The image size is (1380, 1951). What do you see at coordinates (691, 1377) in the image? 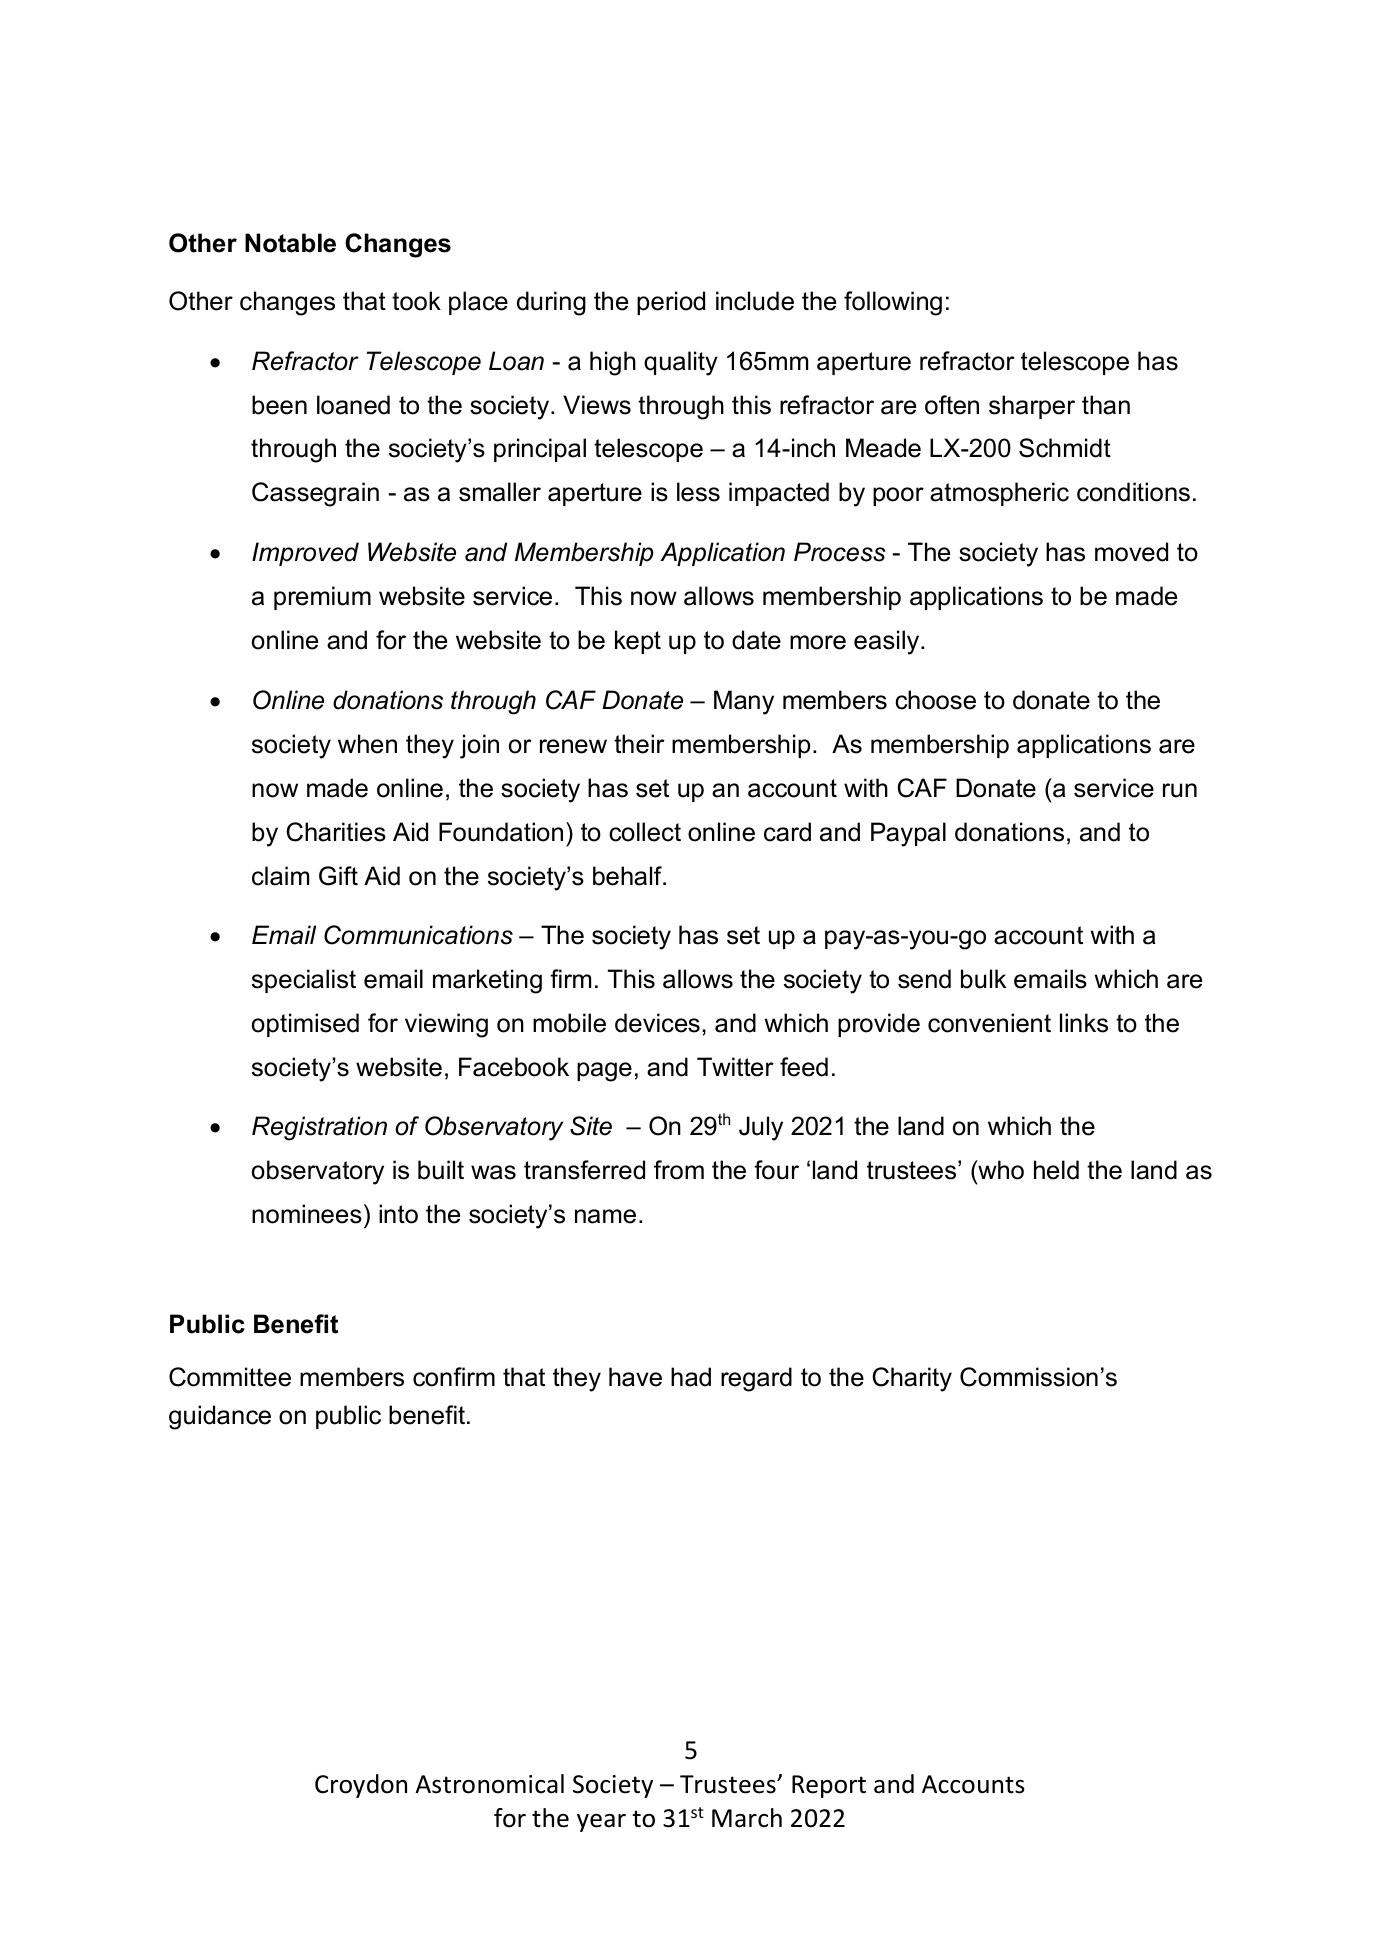
I see `had` at bounding box center [691, 1377].
